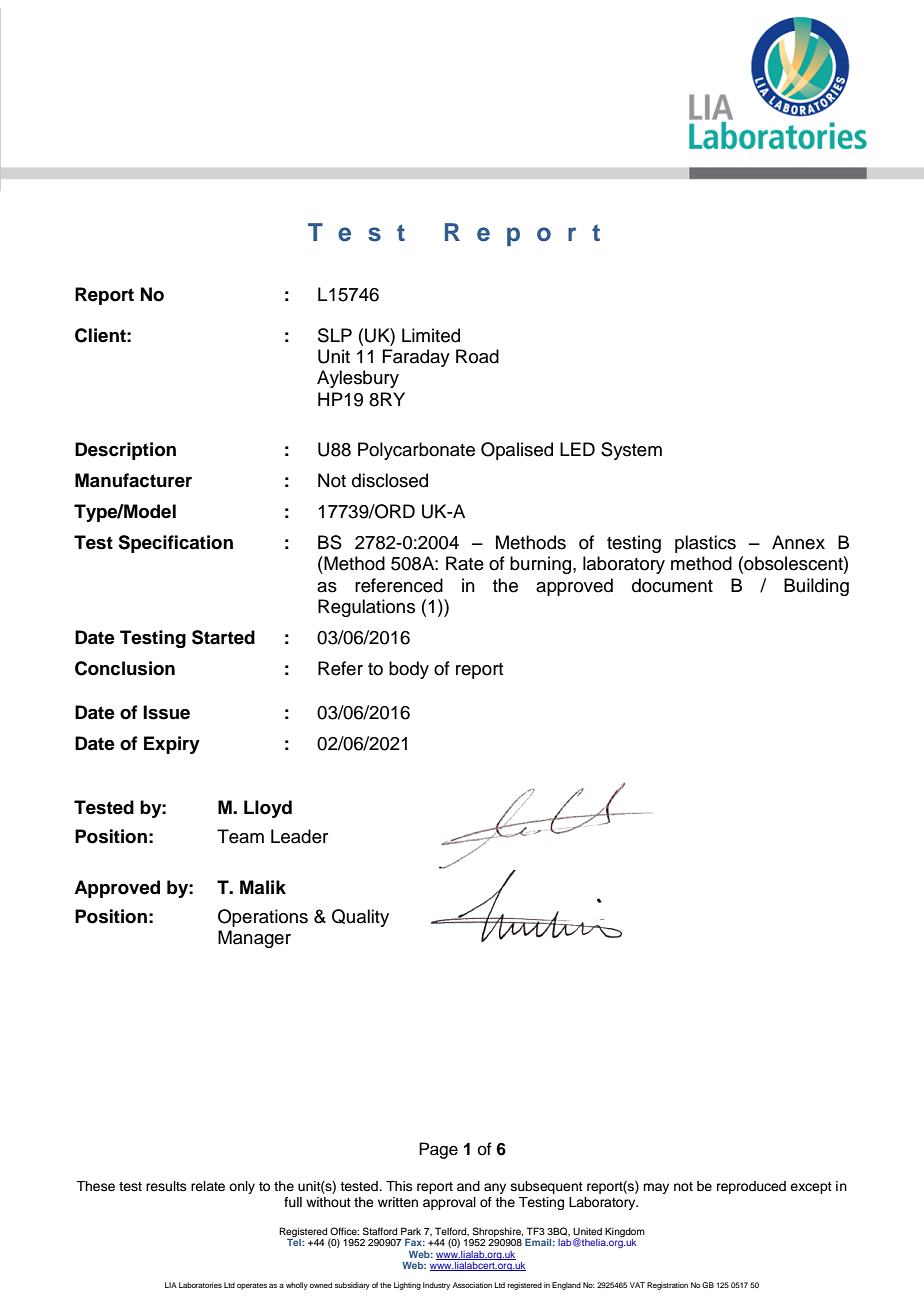 The image size is (924, 1308). Describe the element at coordinates (200, 1285) in the screenshot. I see `Laboratories` at that location.
